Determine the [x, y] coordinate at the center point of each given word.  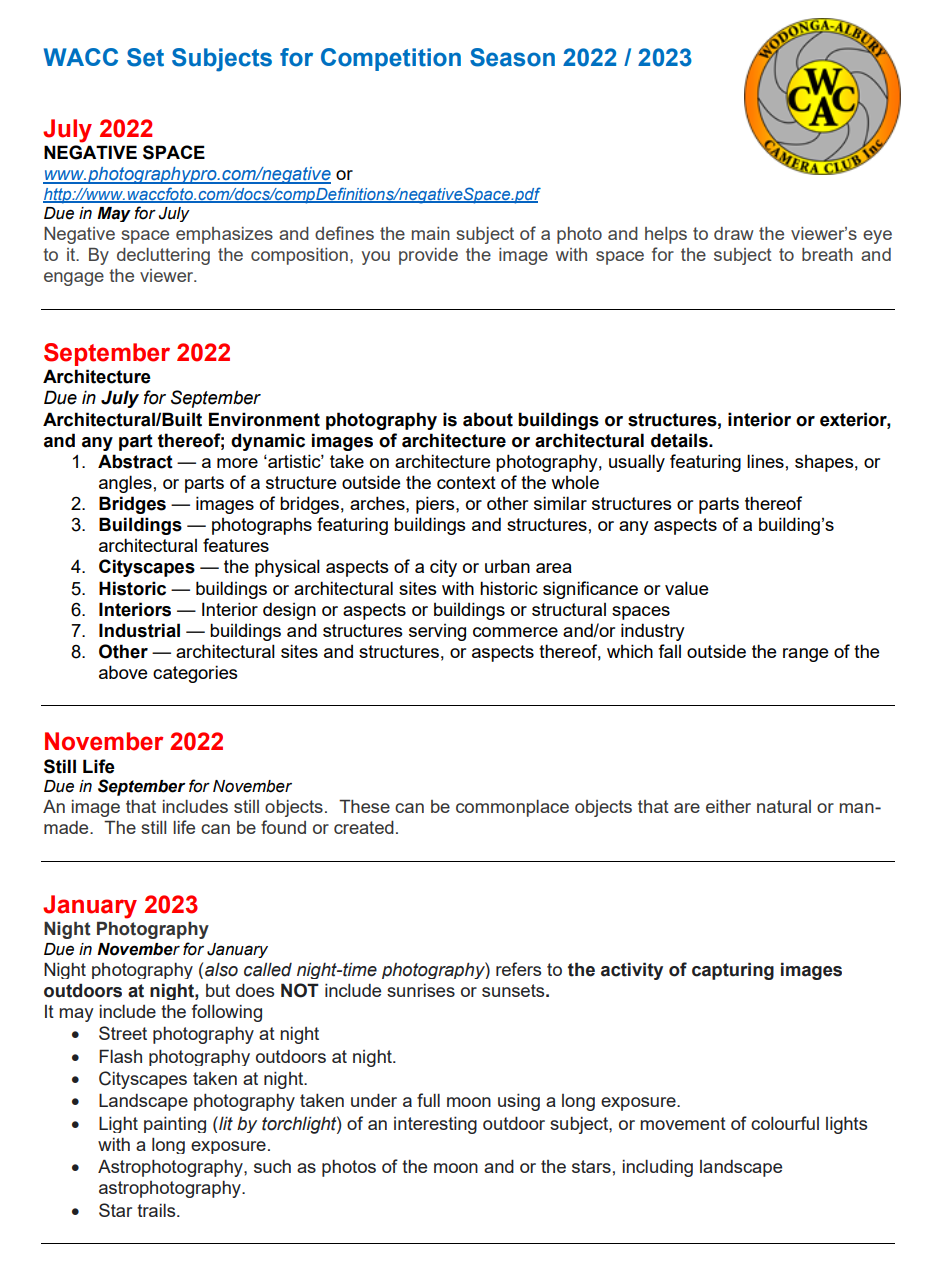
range [805, 655]
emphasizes [224, 235]
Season [512, 57]
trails [157, 1210]
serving [437, 632]
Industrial [139, 630]
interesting [435, 1125]
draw [734, 233]
